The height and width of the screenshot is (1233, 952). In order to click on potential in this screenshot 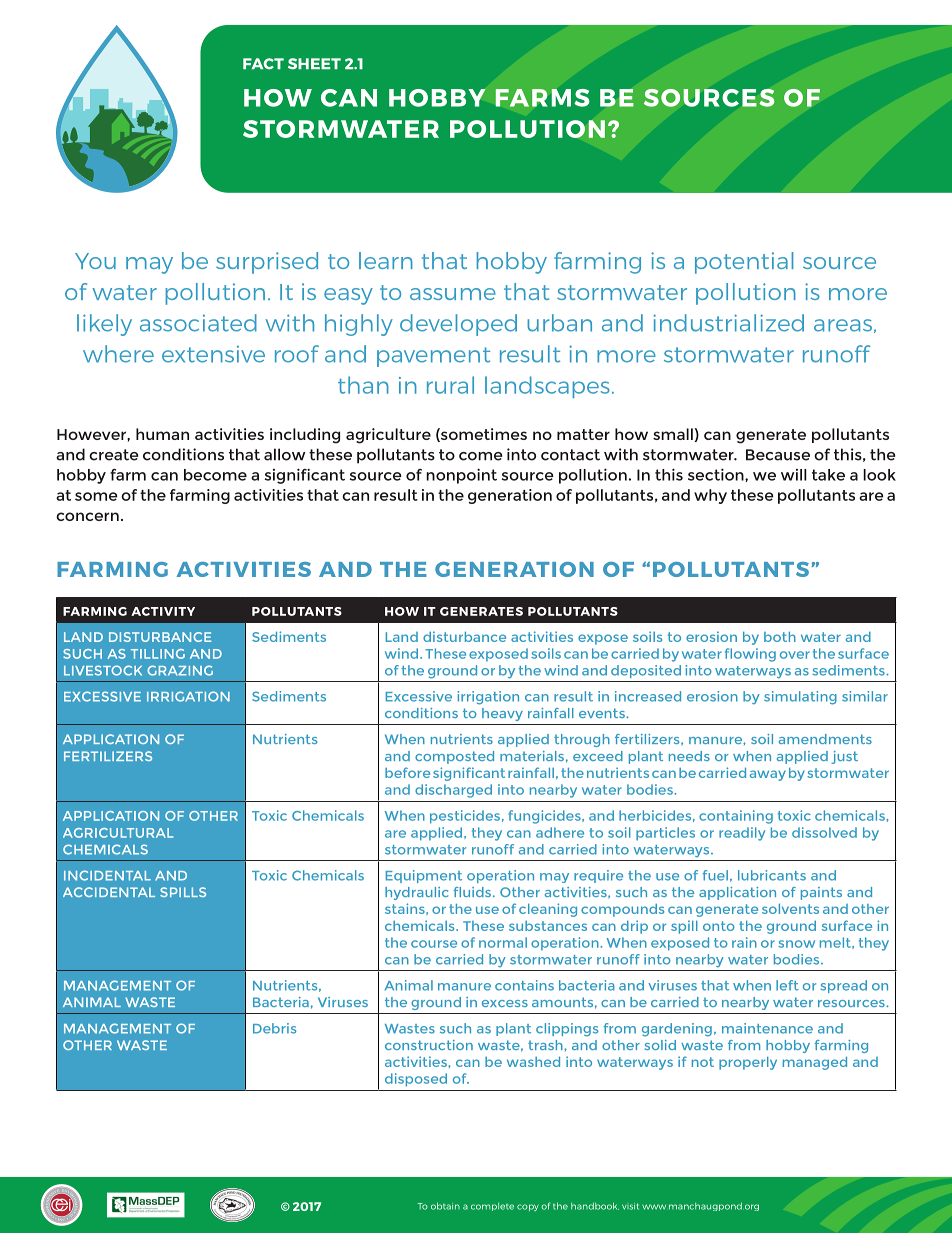, I will do `click(744, 263)`.
